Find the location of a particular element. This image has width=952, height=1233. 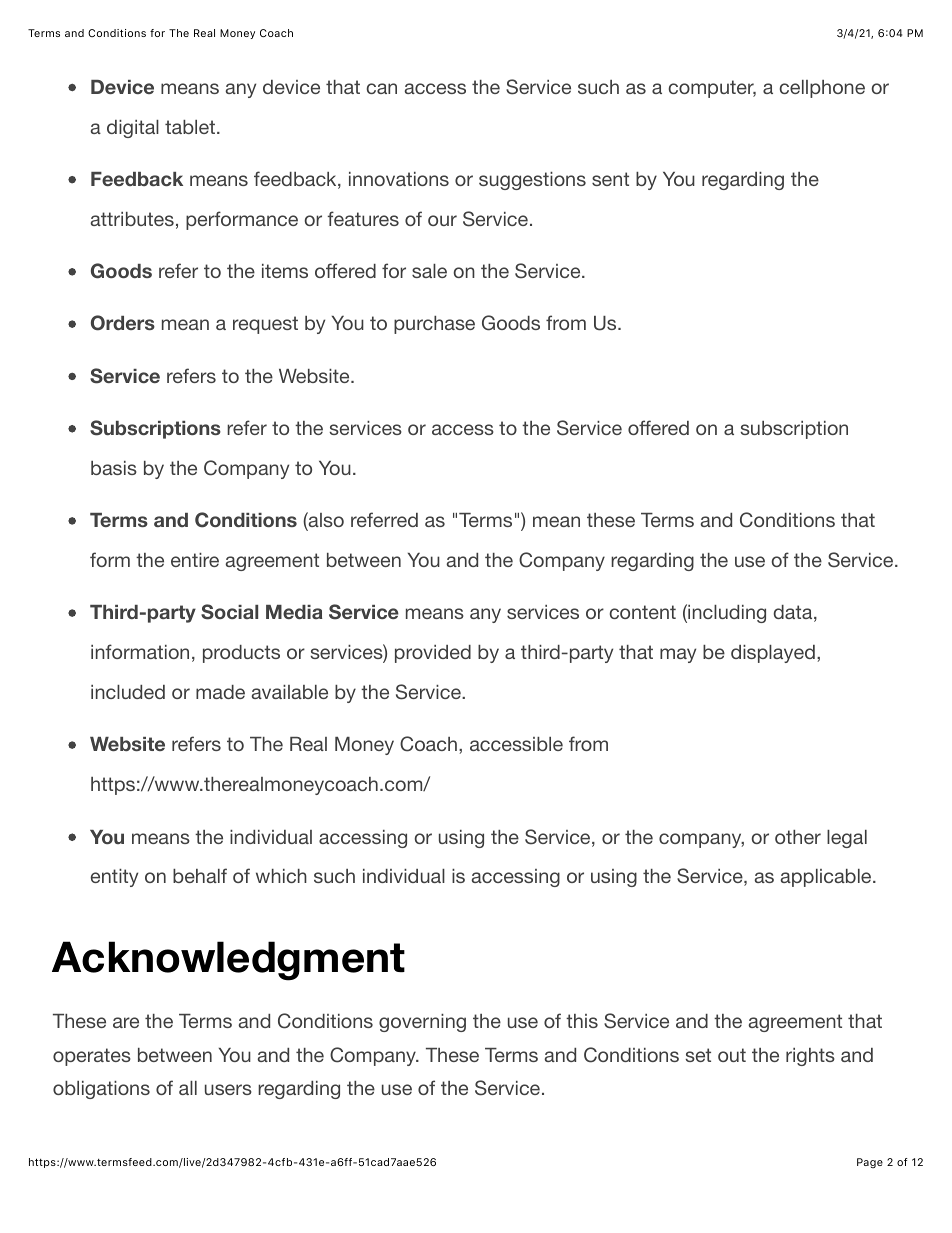

suggestions is located at coordinates (532, 181).
